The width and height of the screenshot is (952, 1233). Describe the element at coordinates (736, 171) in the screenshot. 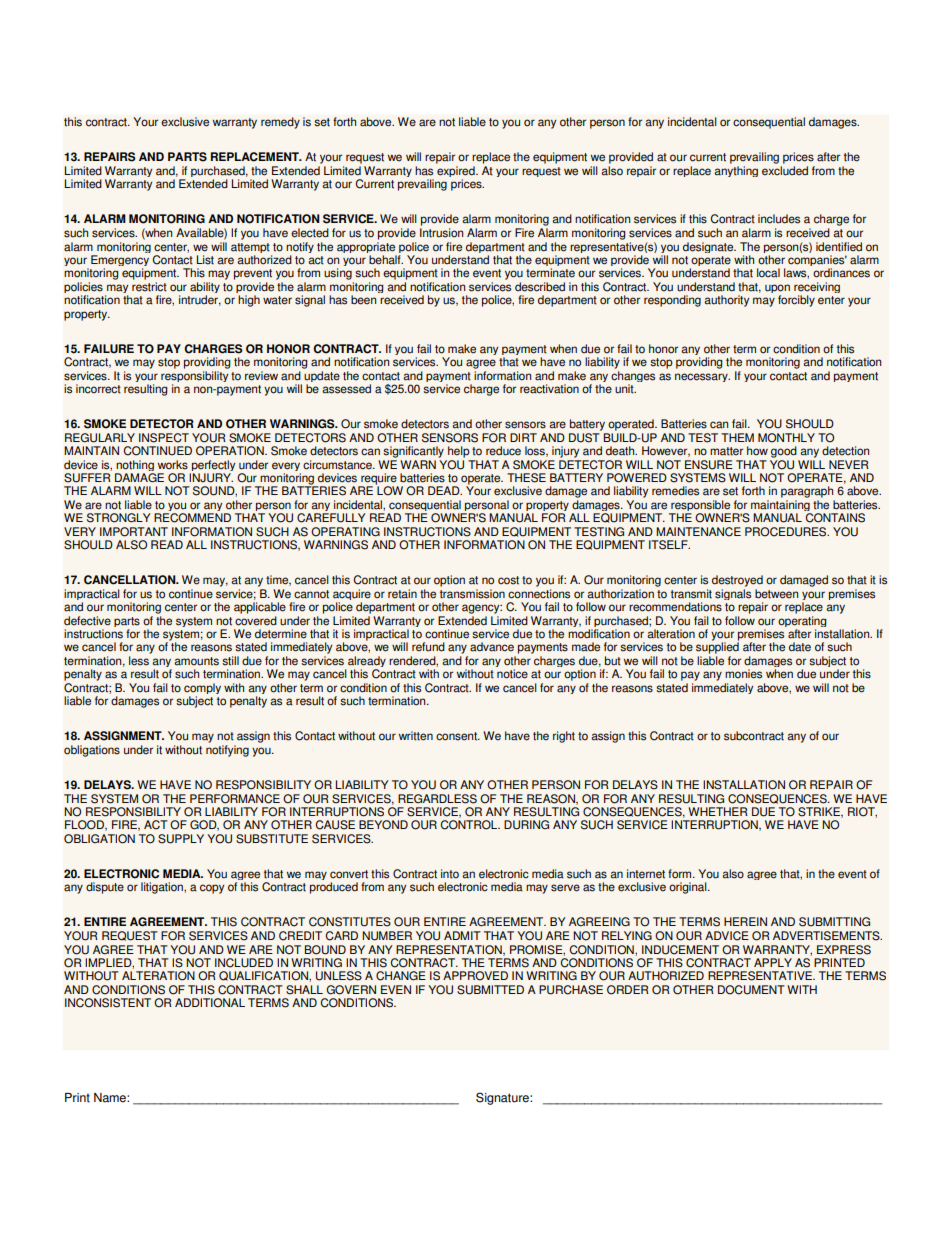

I see `anything` at that location.
